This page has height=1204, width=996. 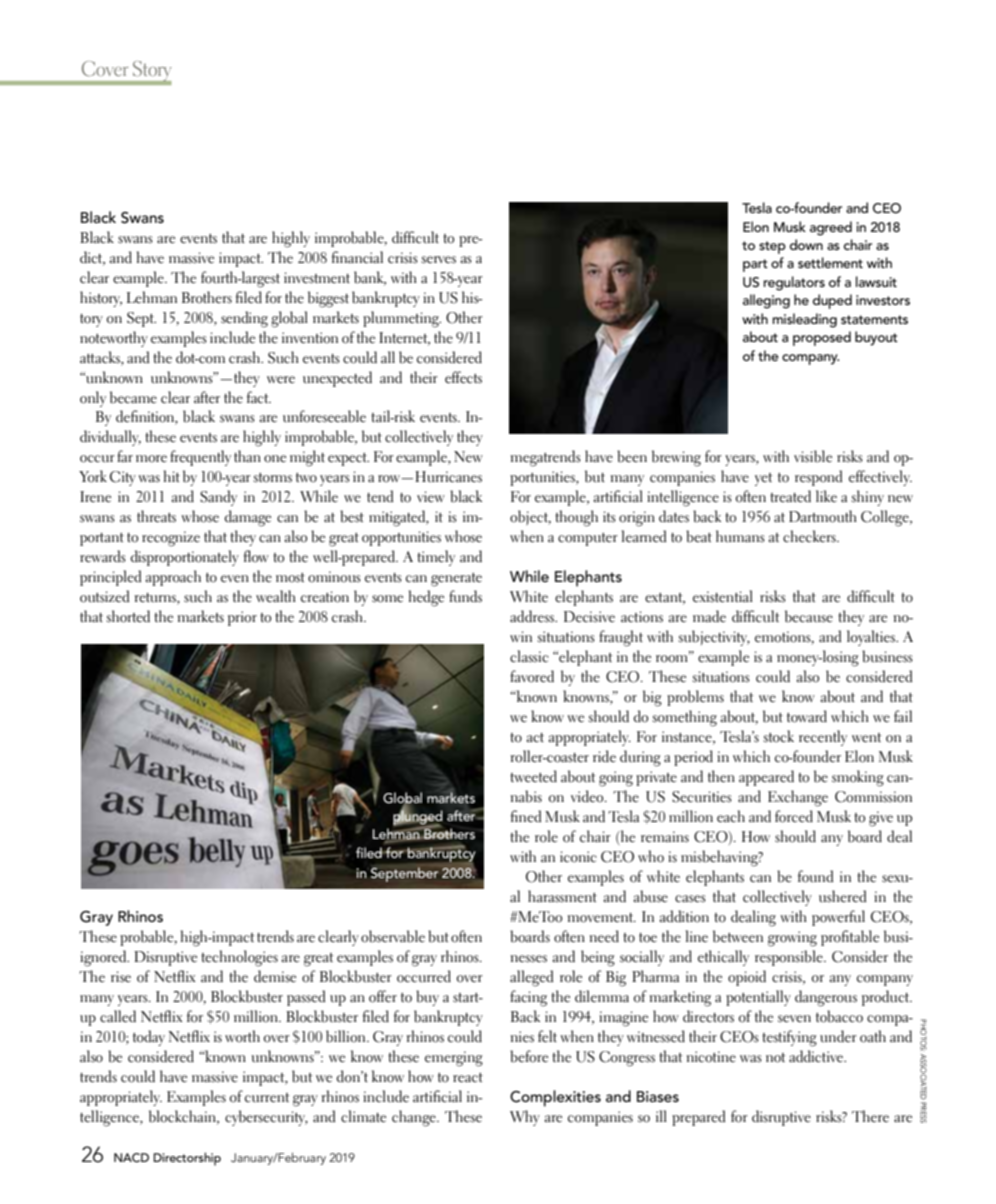 I want to click on forced, so click(x=794, y=816).
